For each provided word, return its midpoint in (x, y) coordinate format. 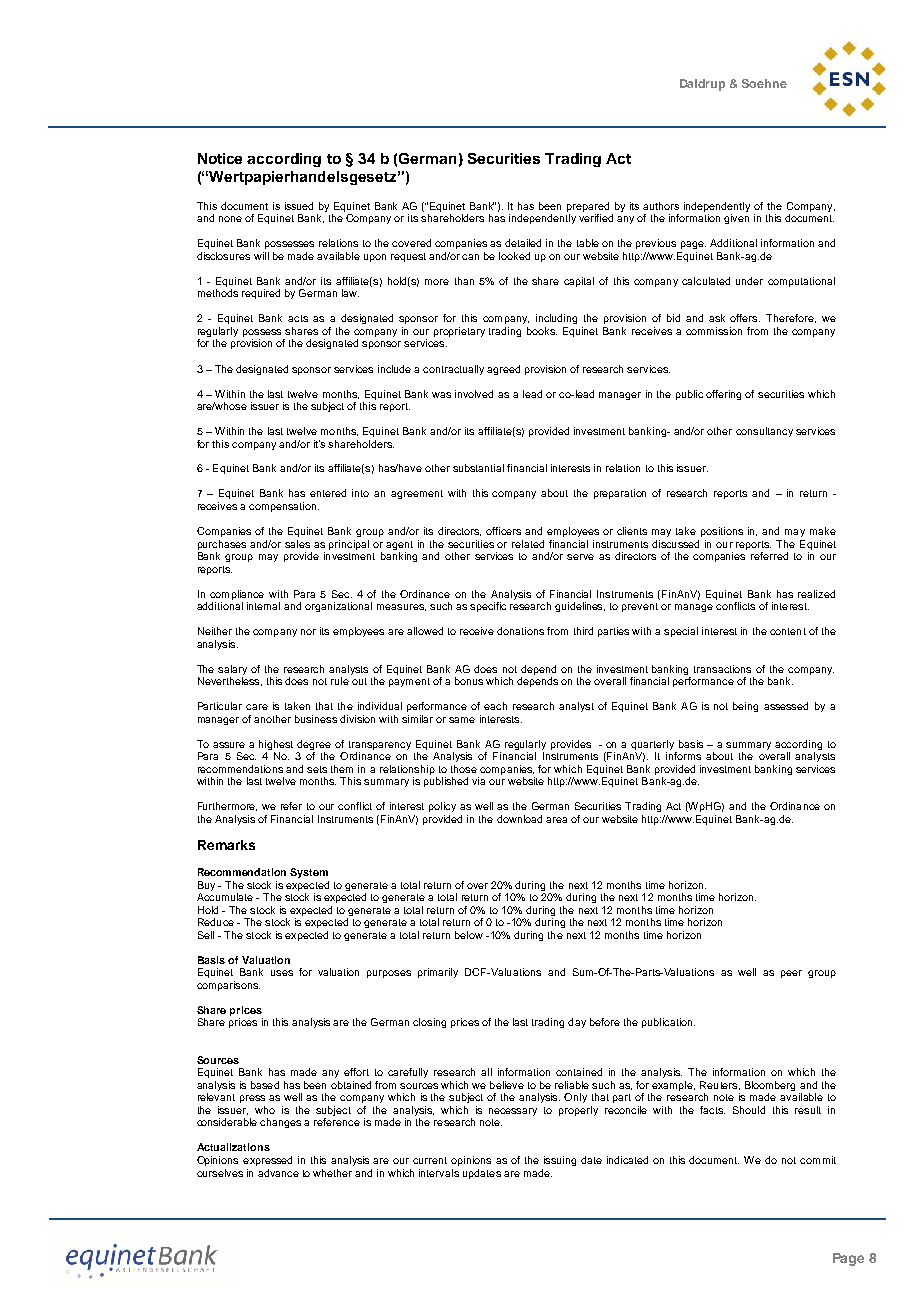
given (736, 219)
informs (683, 756)
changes (280, 1123)
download (519, 819)
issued (299, 206)
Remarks (226, 845)
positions (722, 532)
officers (503, 531)
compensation (282, 507)
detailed (523, 243)
